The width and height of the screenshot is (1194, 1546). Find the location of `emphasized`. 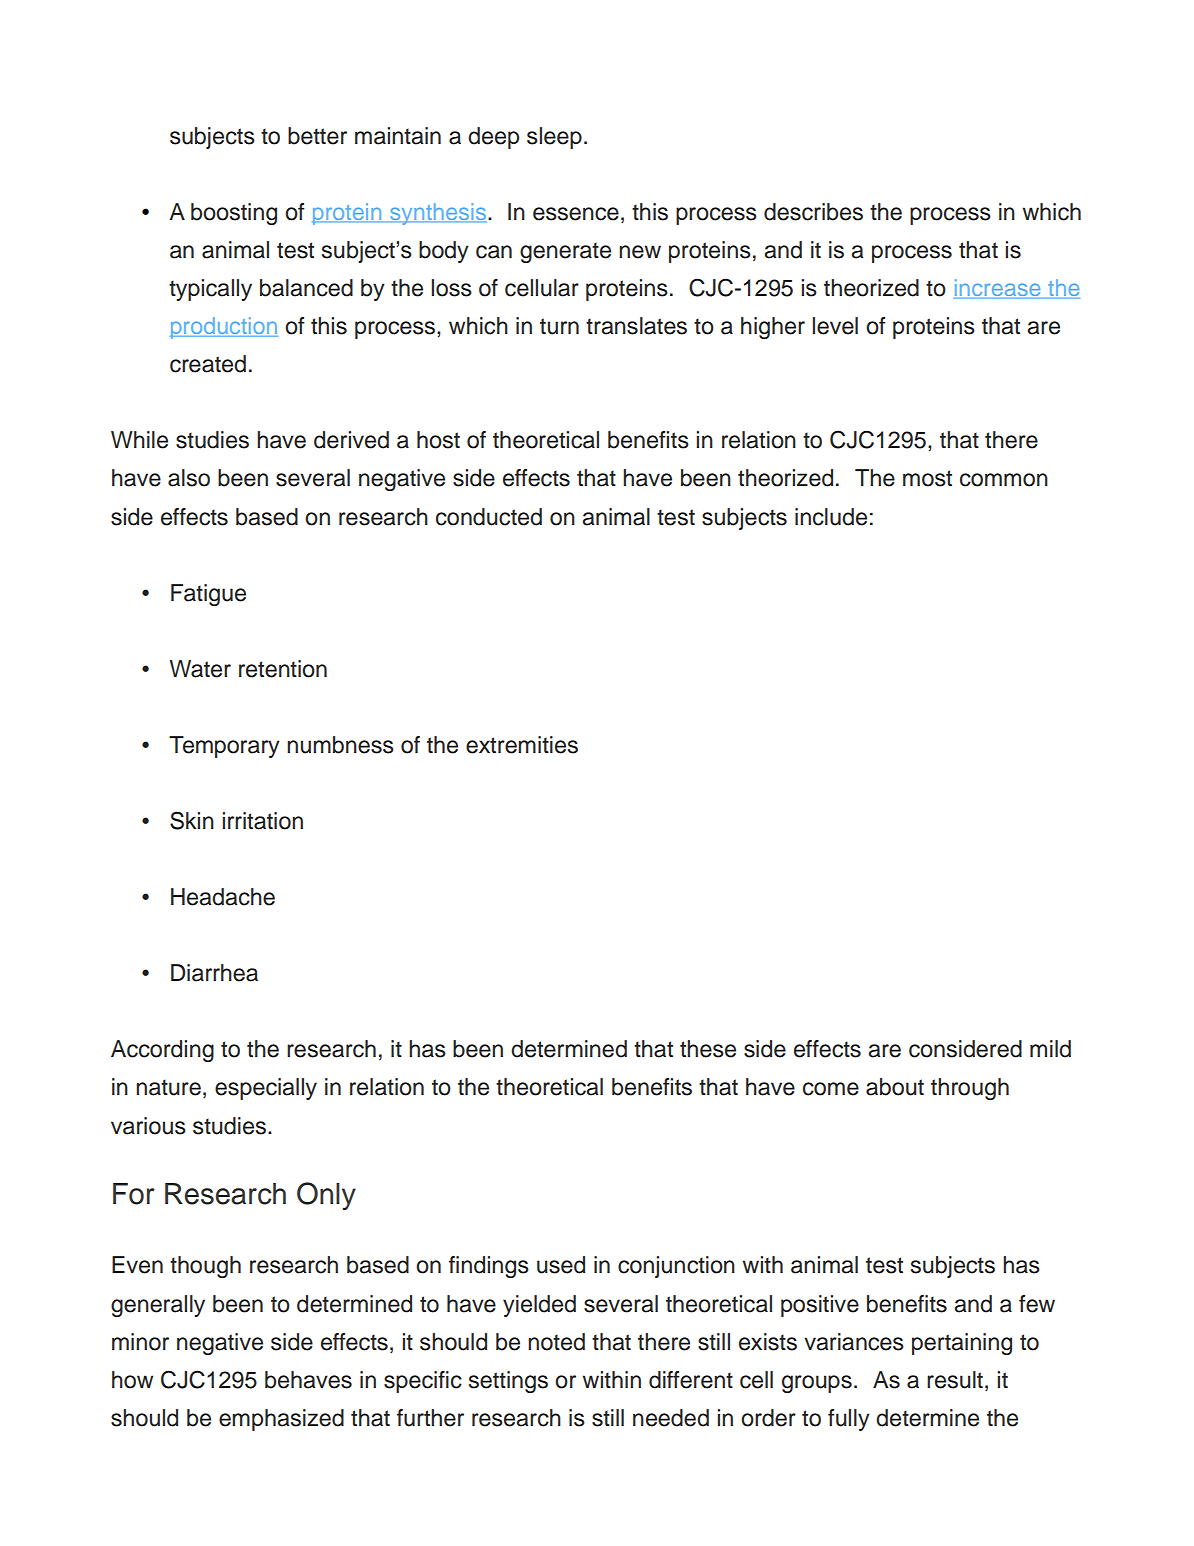

emphasized is located at coordinates (281, 1420).
